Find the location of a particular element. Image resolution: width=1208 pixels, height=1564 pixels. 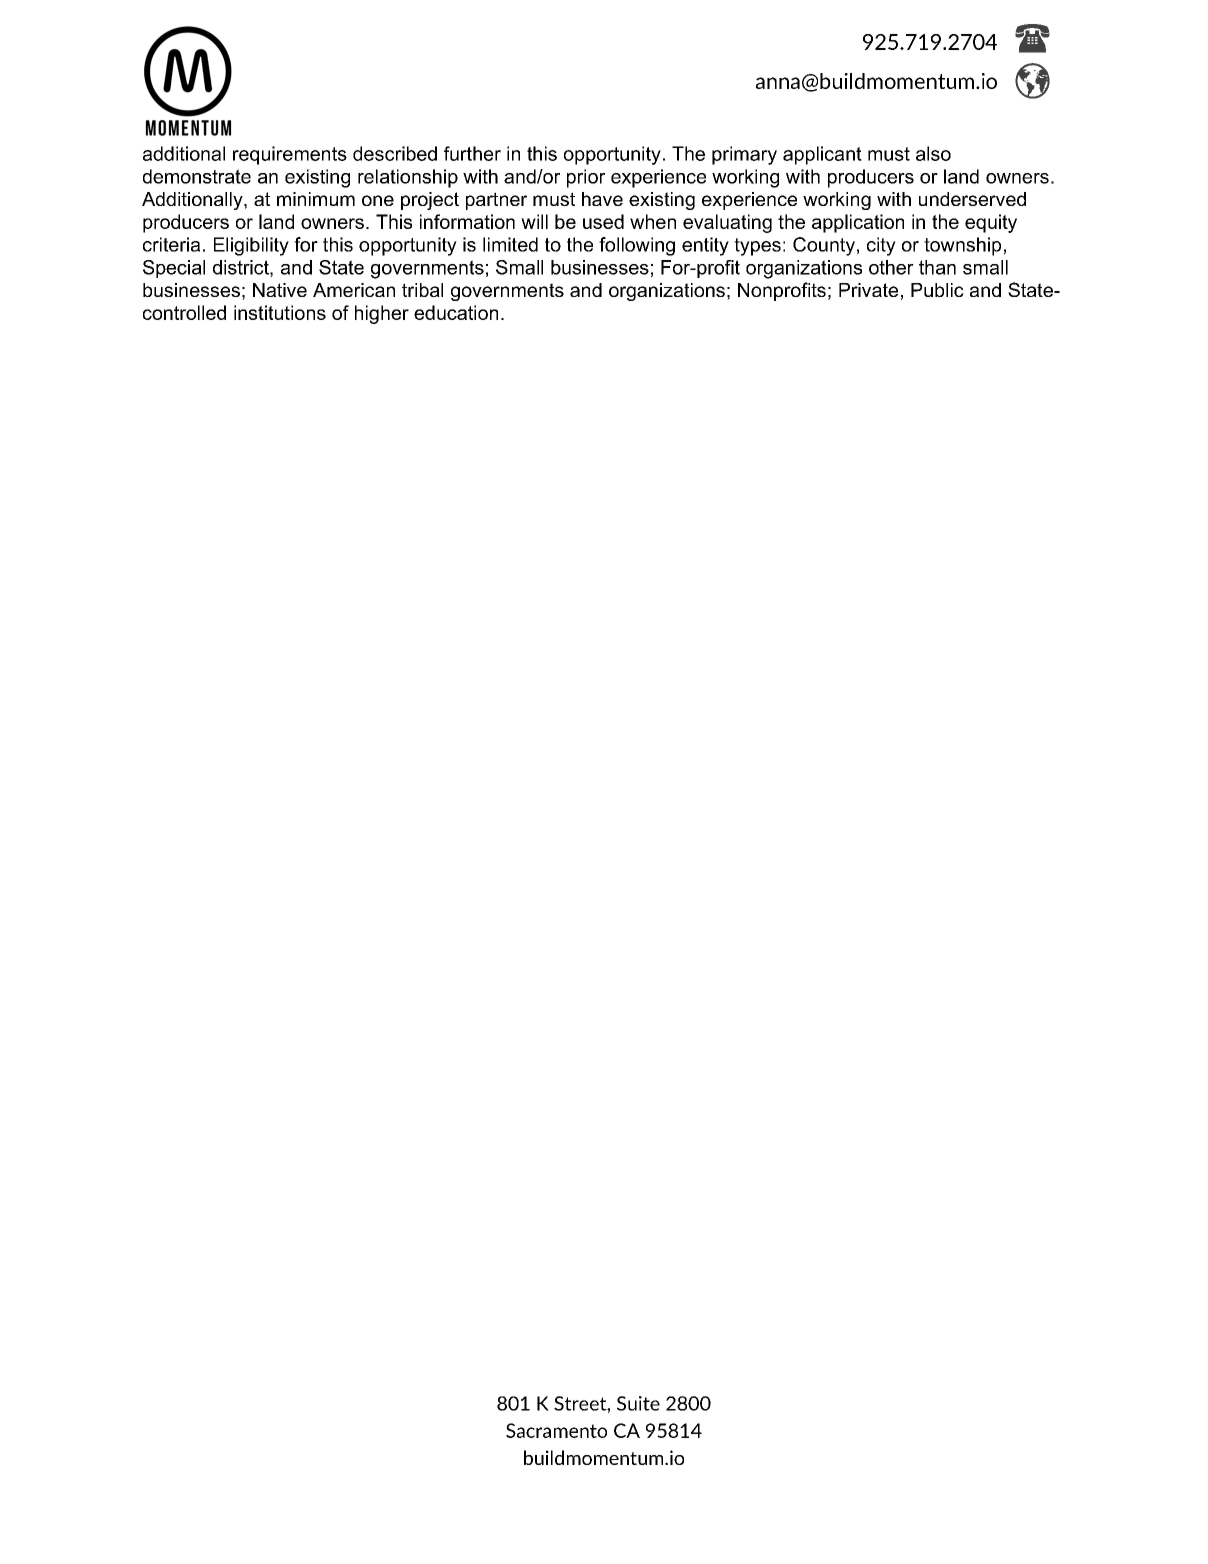

prior is located at coordinates (586, 178).
